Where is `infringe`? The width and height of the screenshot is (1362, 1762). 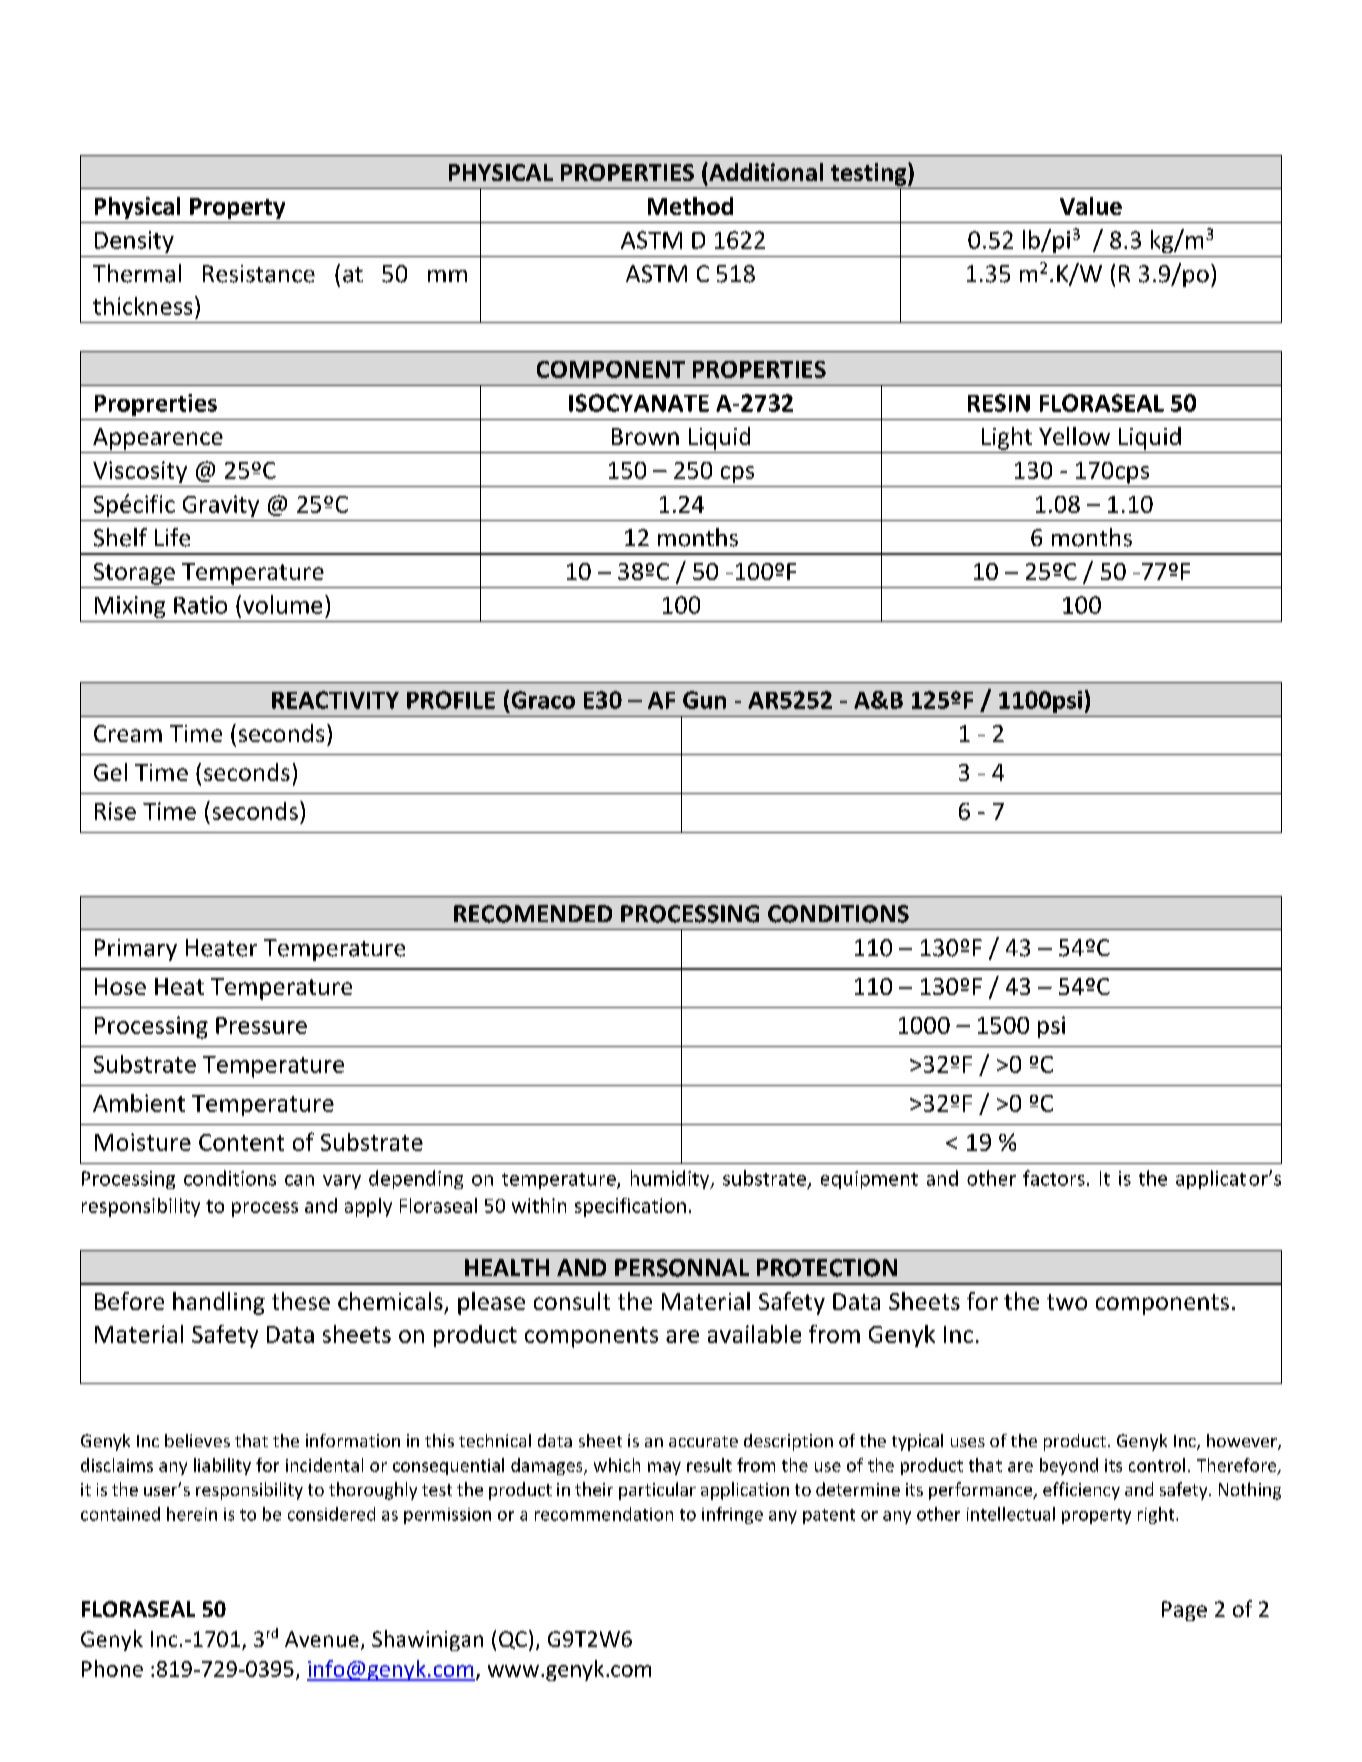
infringe is located at coordinates (732, 1515).
